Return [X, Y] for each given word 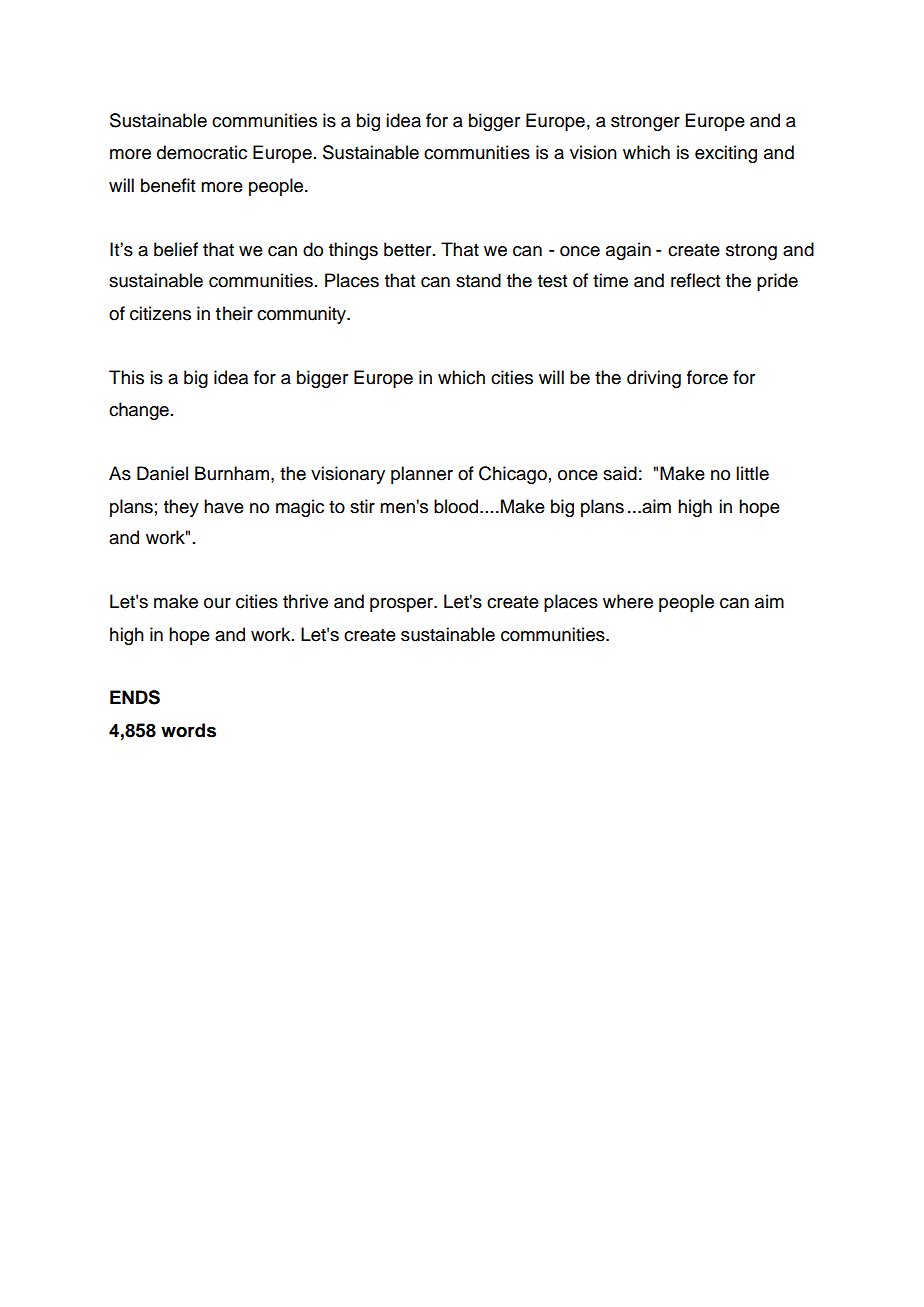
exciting [726, 154]
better [409, 249]
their [234, 313]
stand [478, 280]
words [188, 730]
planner [422, 475]
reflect [695, 280]
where [628, 601]
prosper [403, 605]
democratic [202, 152]
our [217, 603]
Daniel [162, 473]
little [752, 473]
